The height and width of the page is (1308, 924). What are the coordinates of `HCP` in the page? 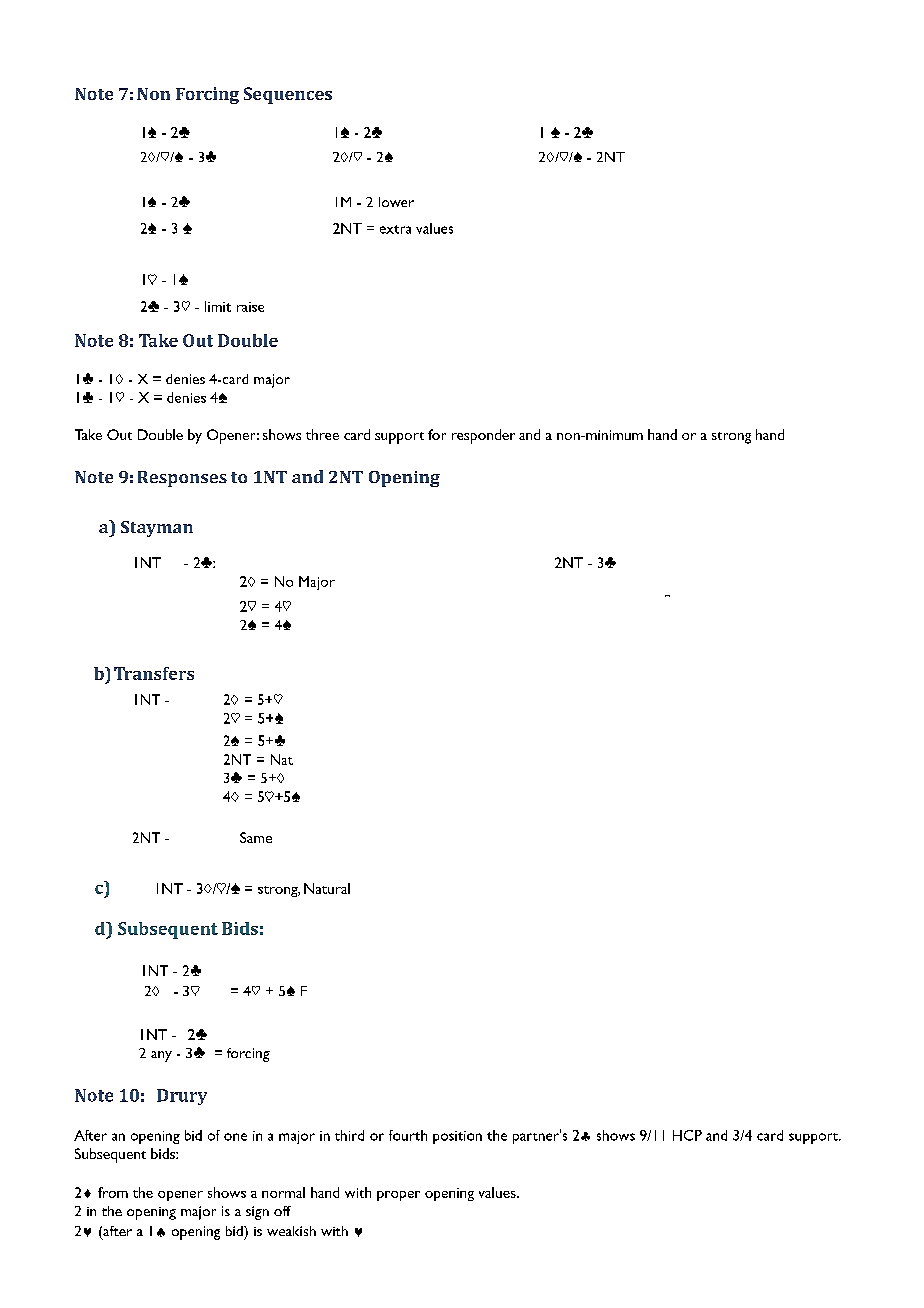 It's located at (687, 1135).
